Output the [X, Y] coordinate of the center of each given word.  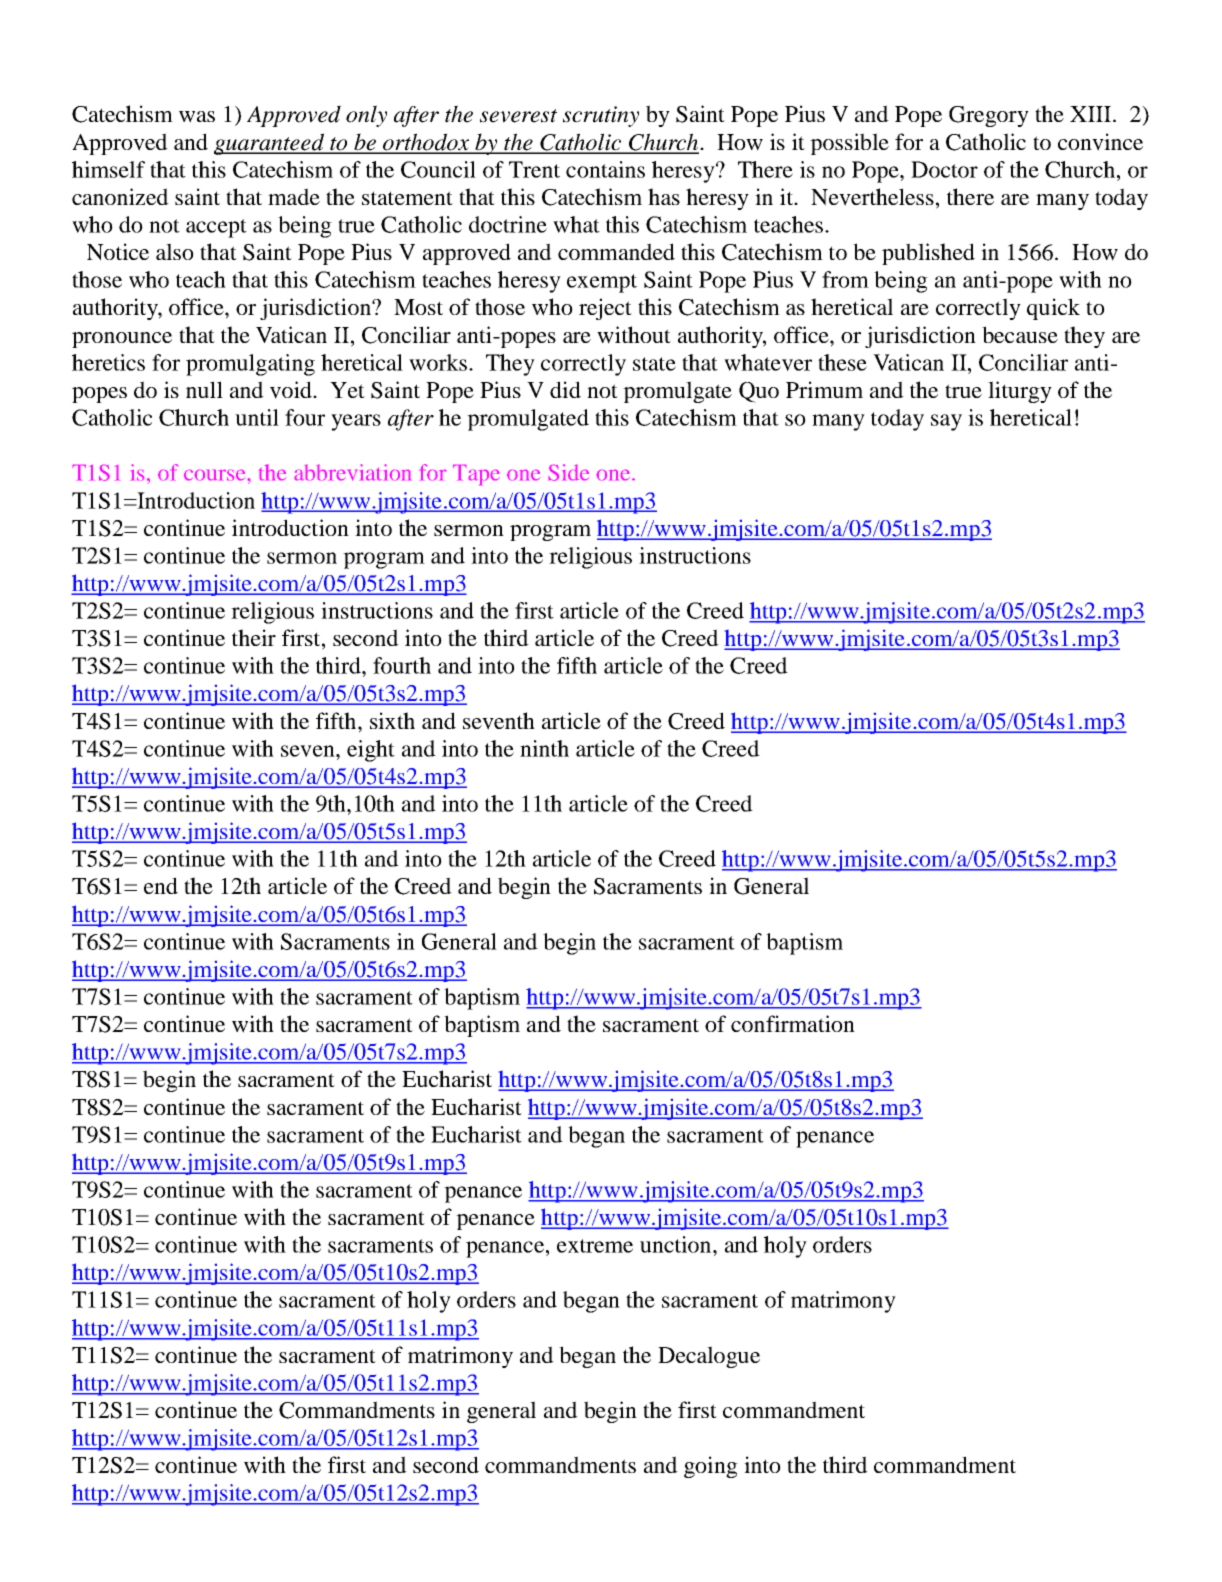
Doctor [944, 169]
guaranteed [270, 144]
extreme [595, 1246]
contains [605, 169]
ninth [544, 748]
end [161, 885]
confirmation [793, 1023]
